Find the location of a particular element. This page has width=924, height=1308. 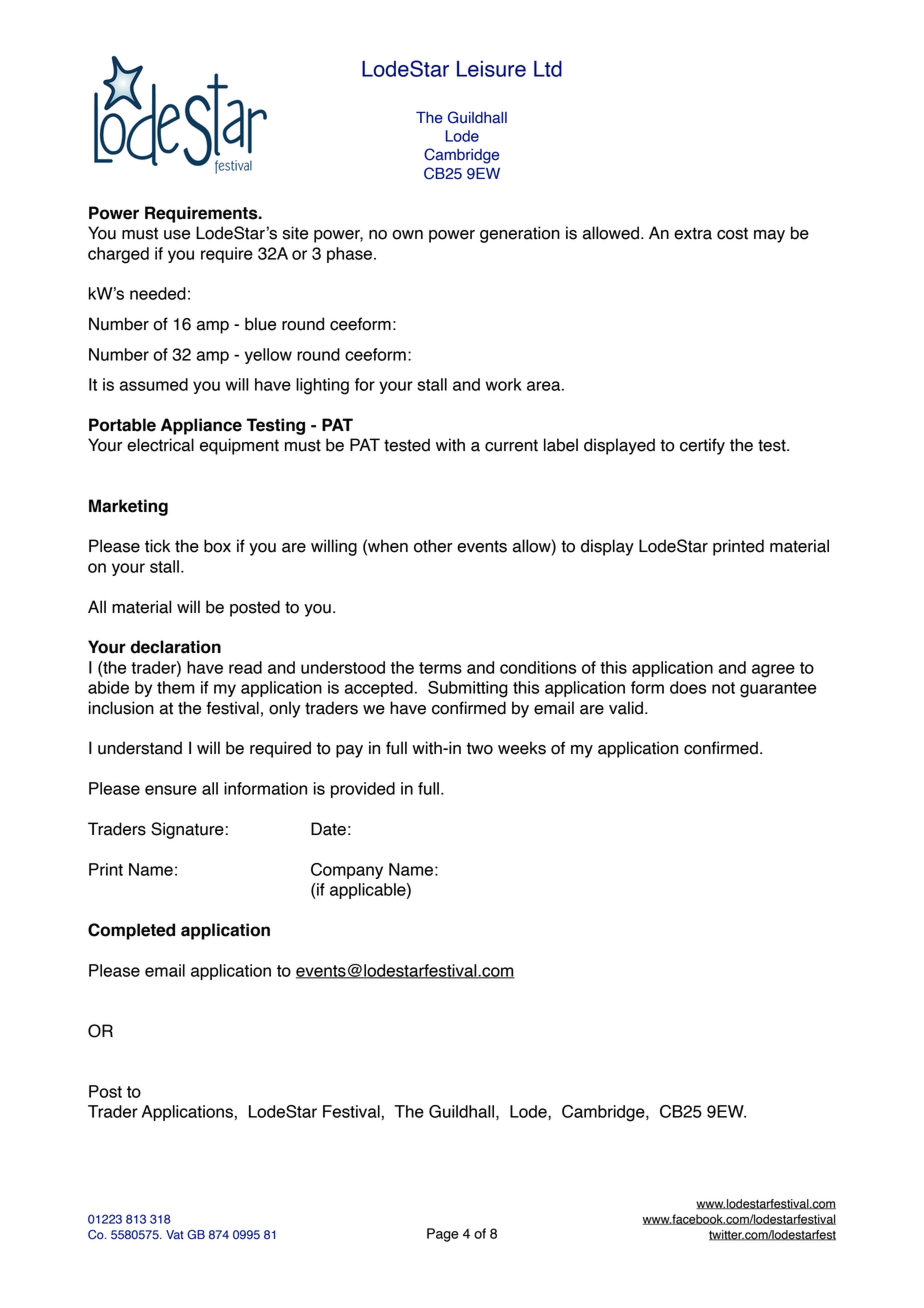

valid is located at coordinates (627, 708).
